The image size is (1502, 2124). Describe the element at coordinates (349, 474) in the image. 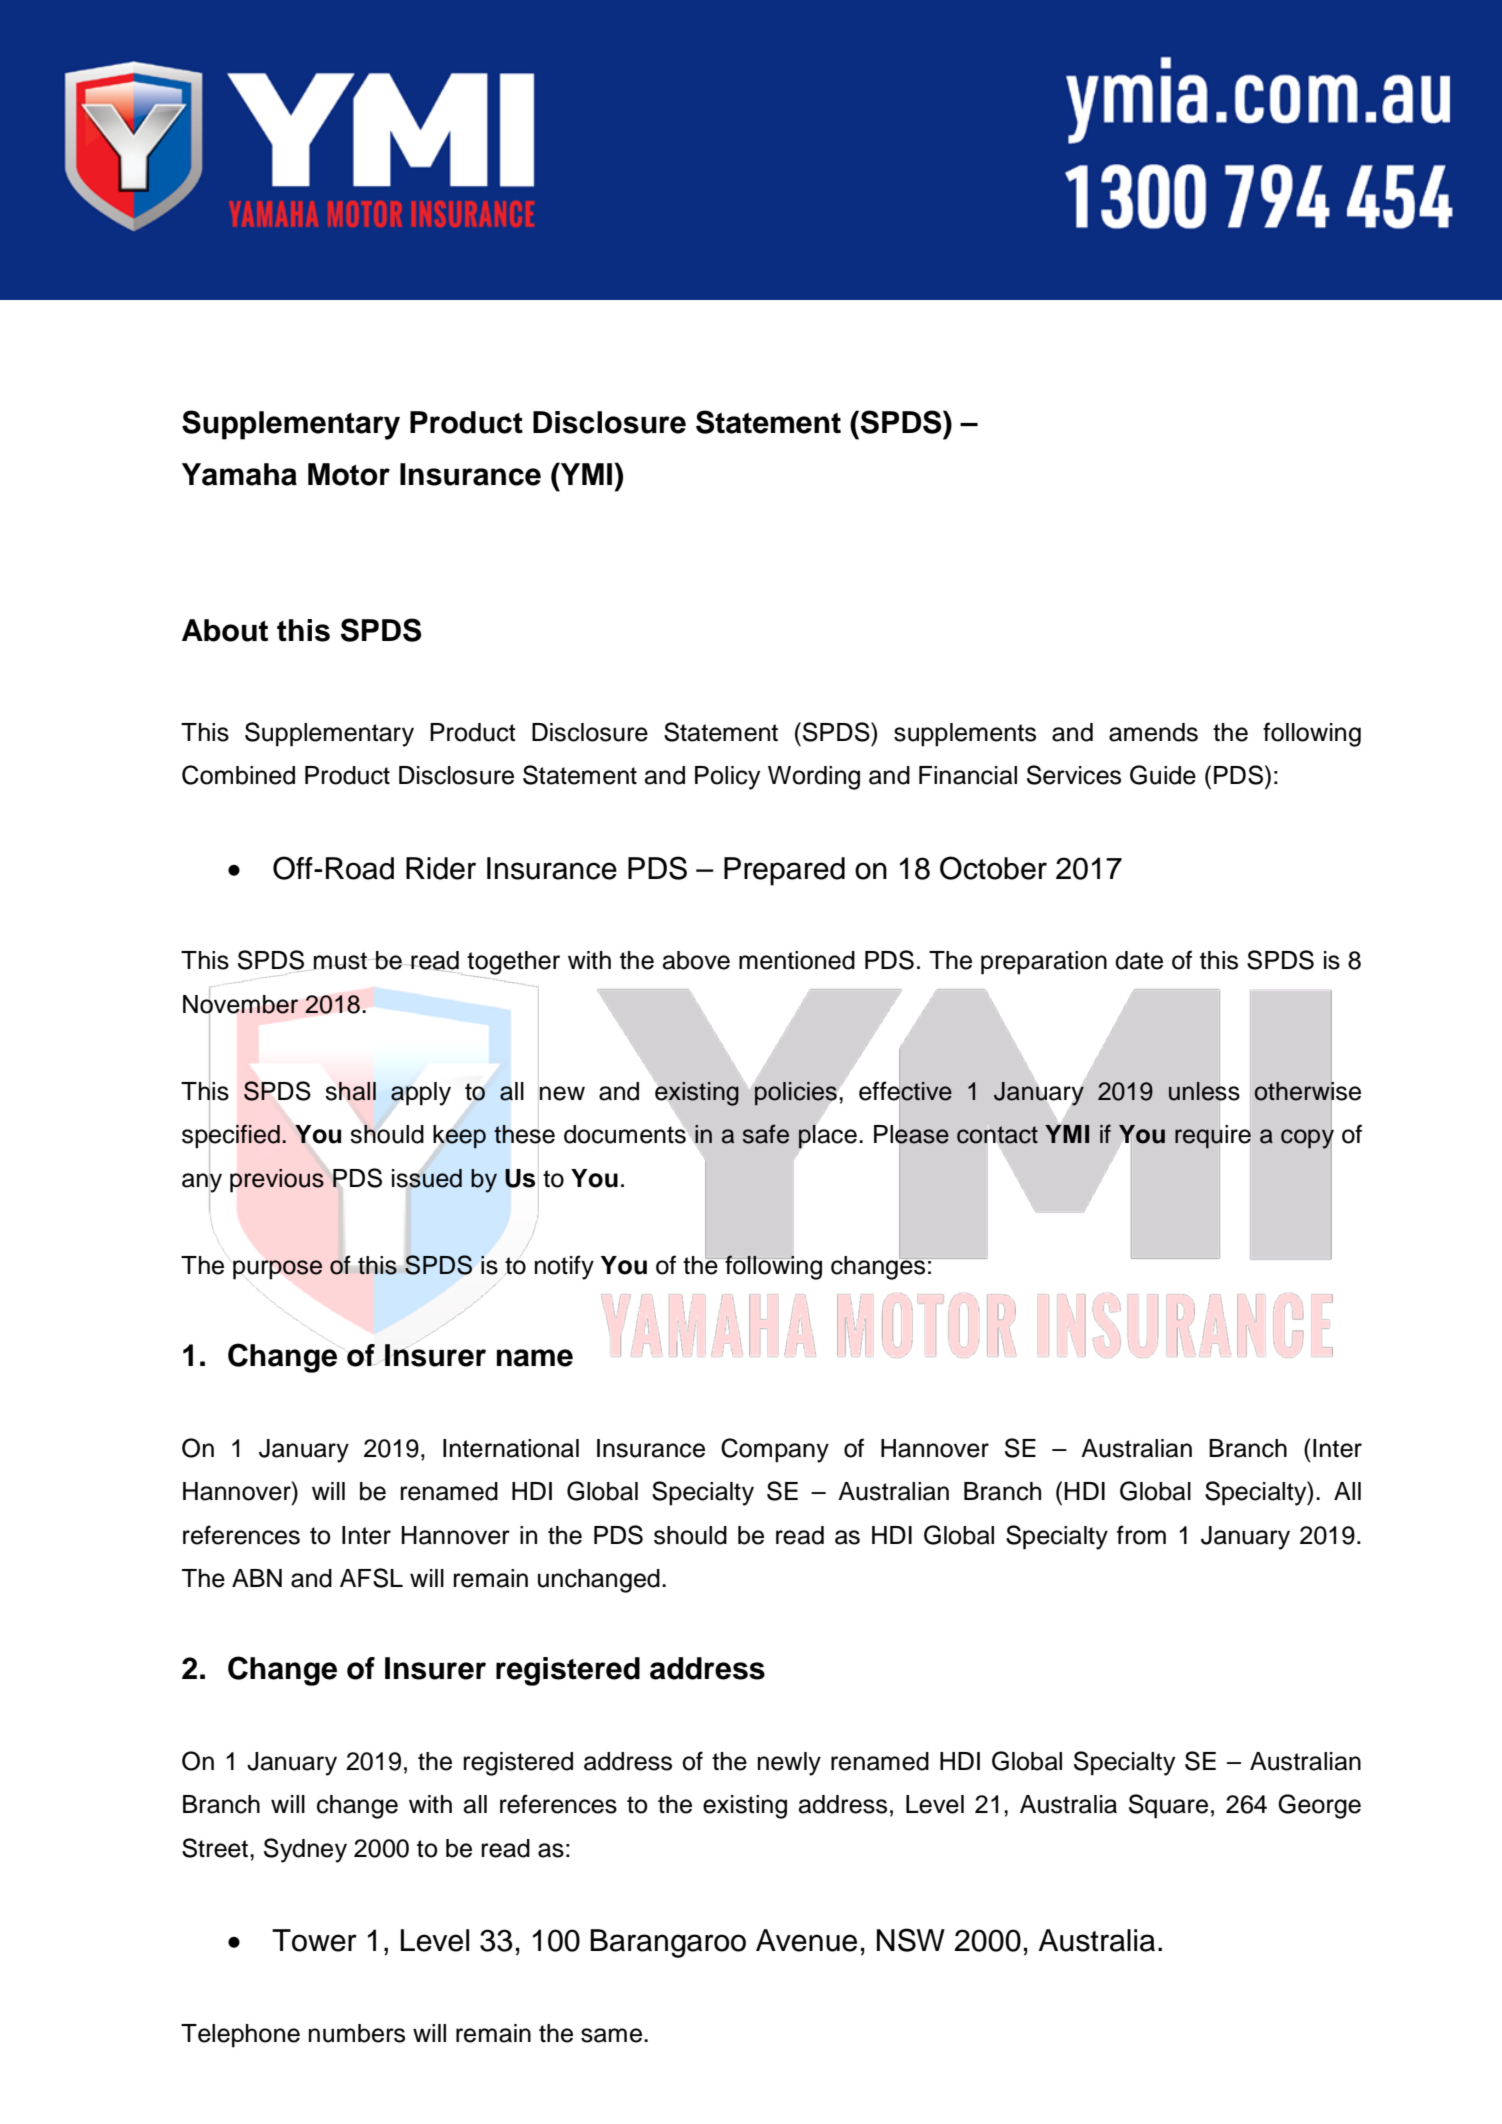

I see `Motor` at that location.
